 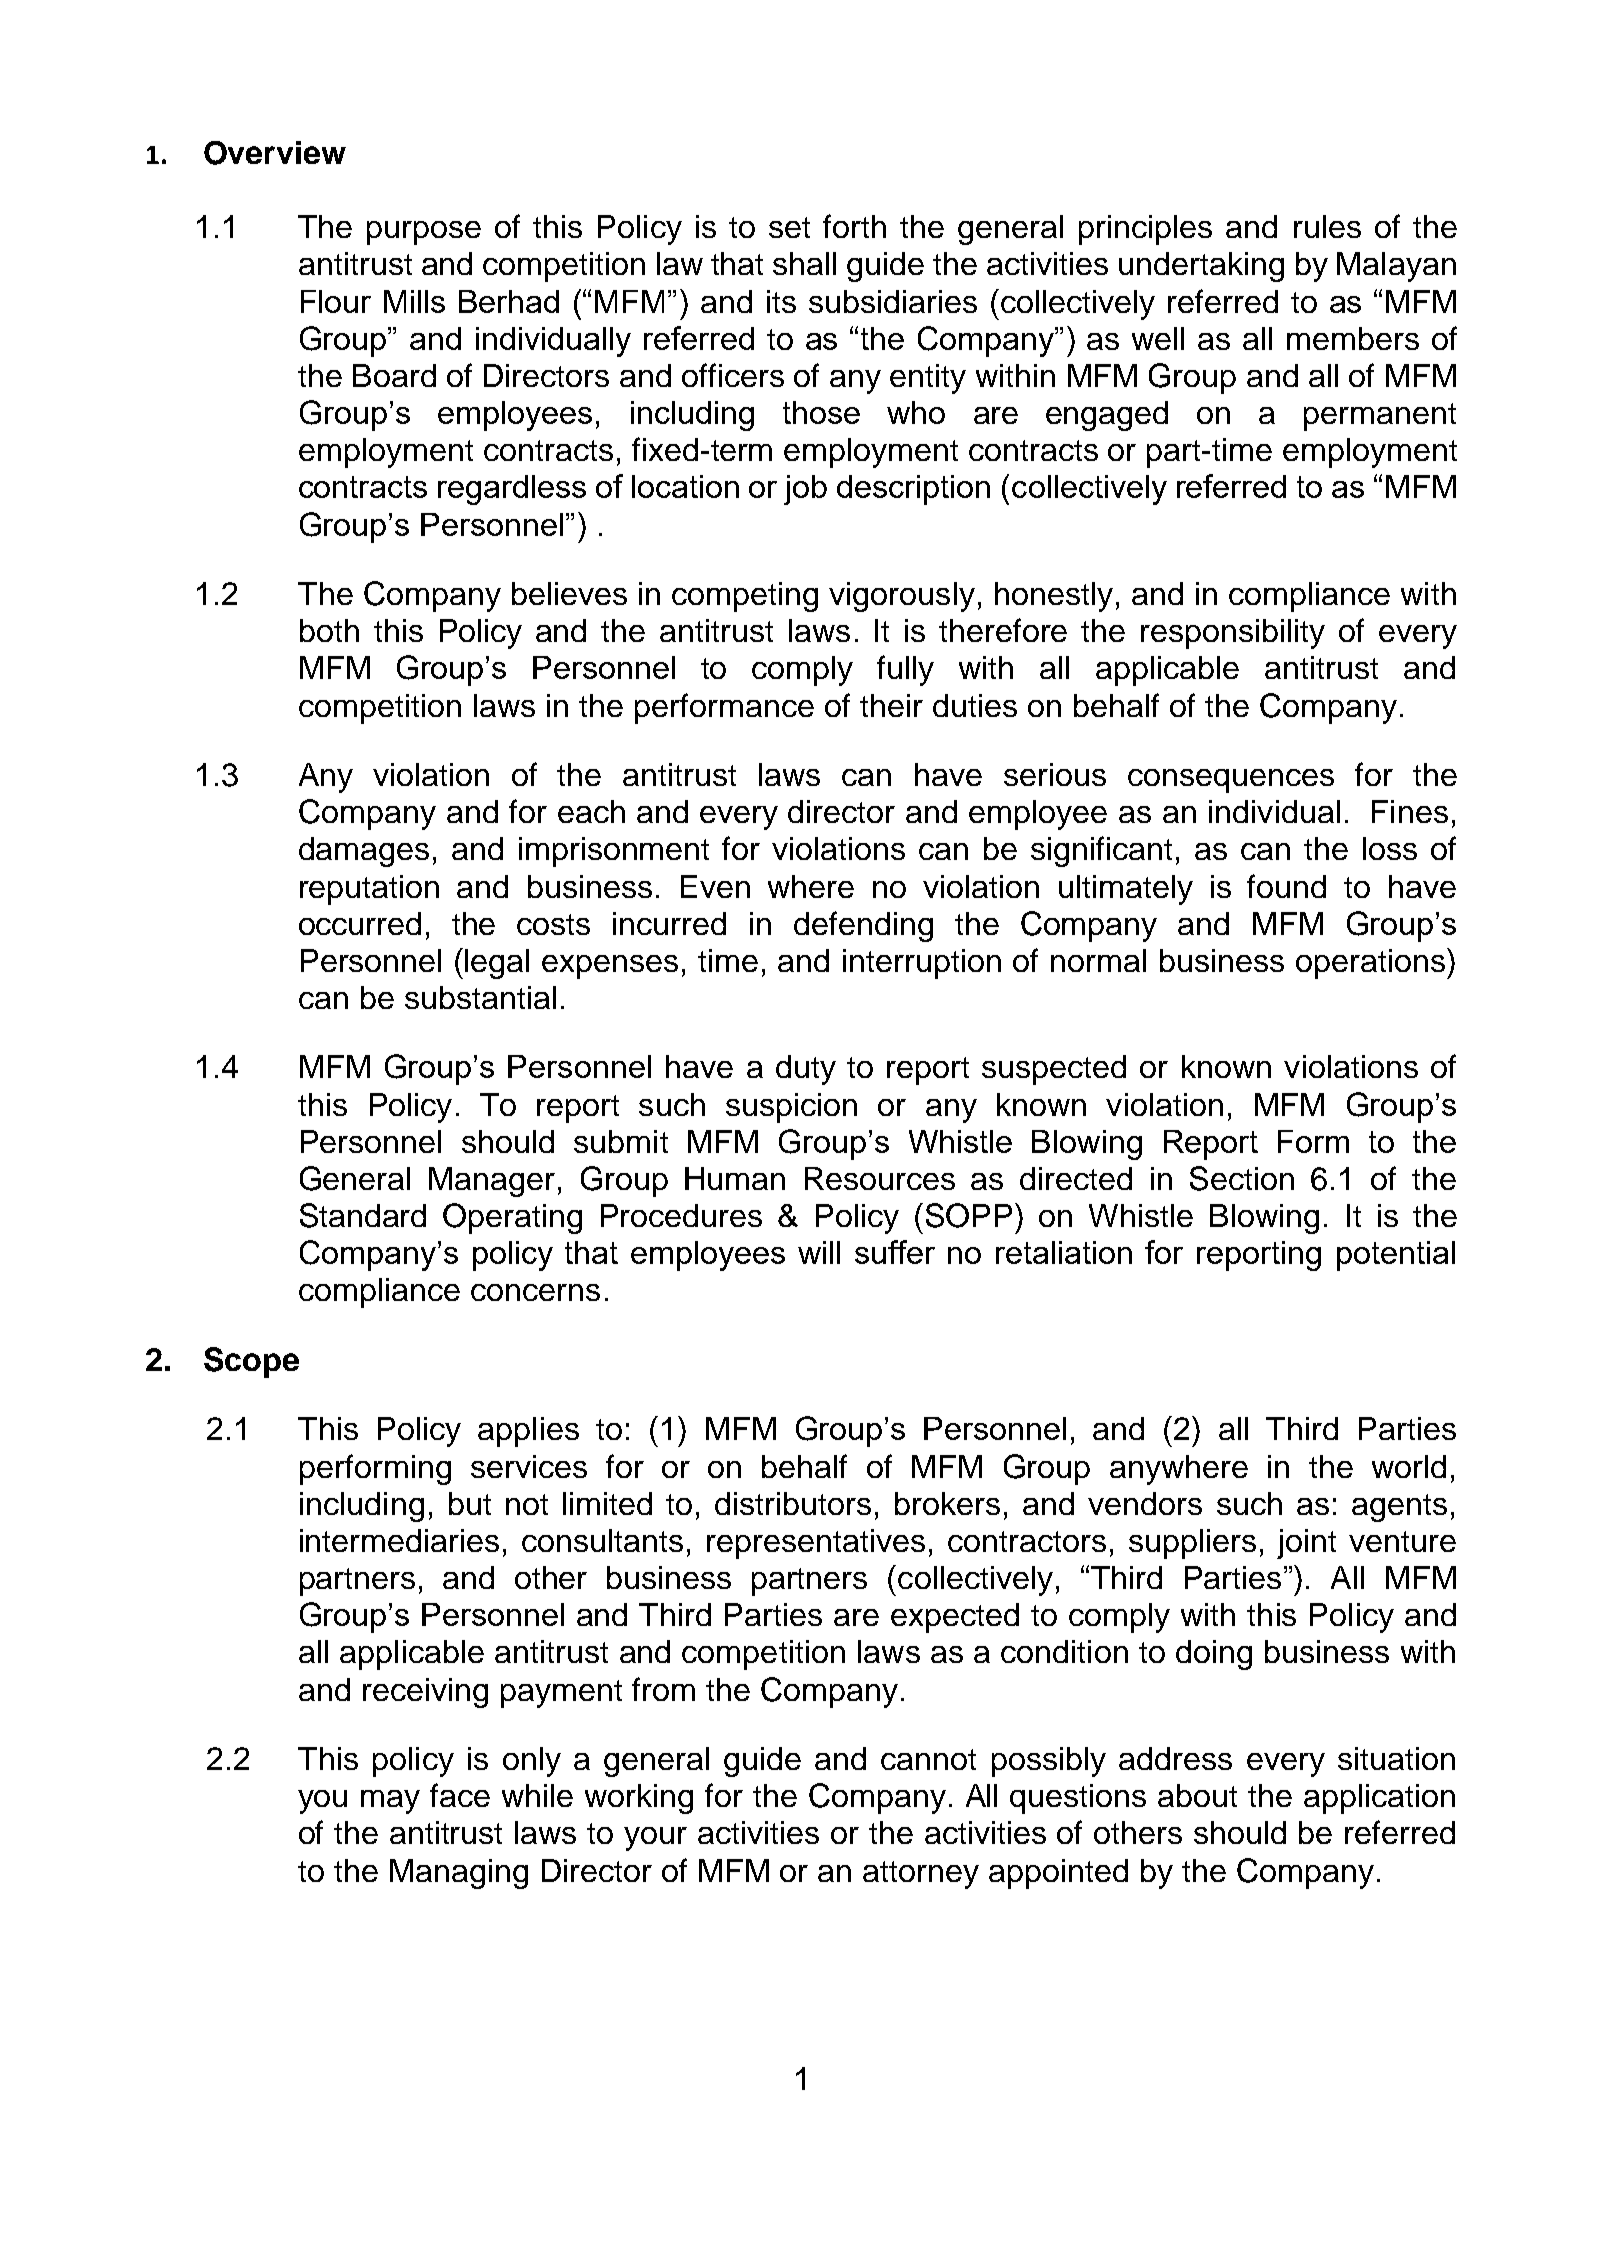 I want to click on forth, so click(x=854, y=226).
